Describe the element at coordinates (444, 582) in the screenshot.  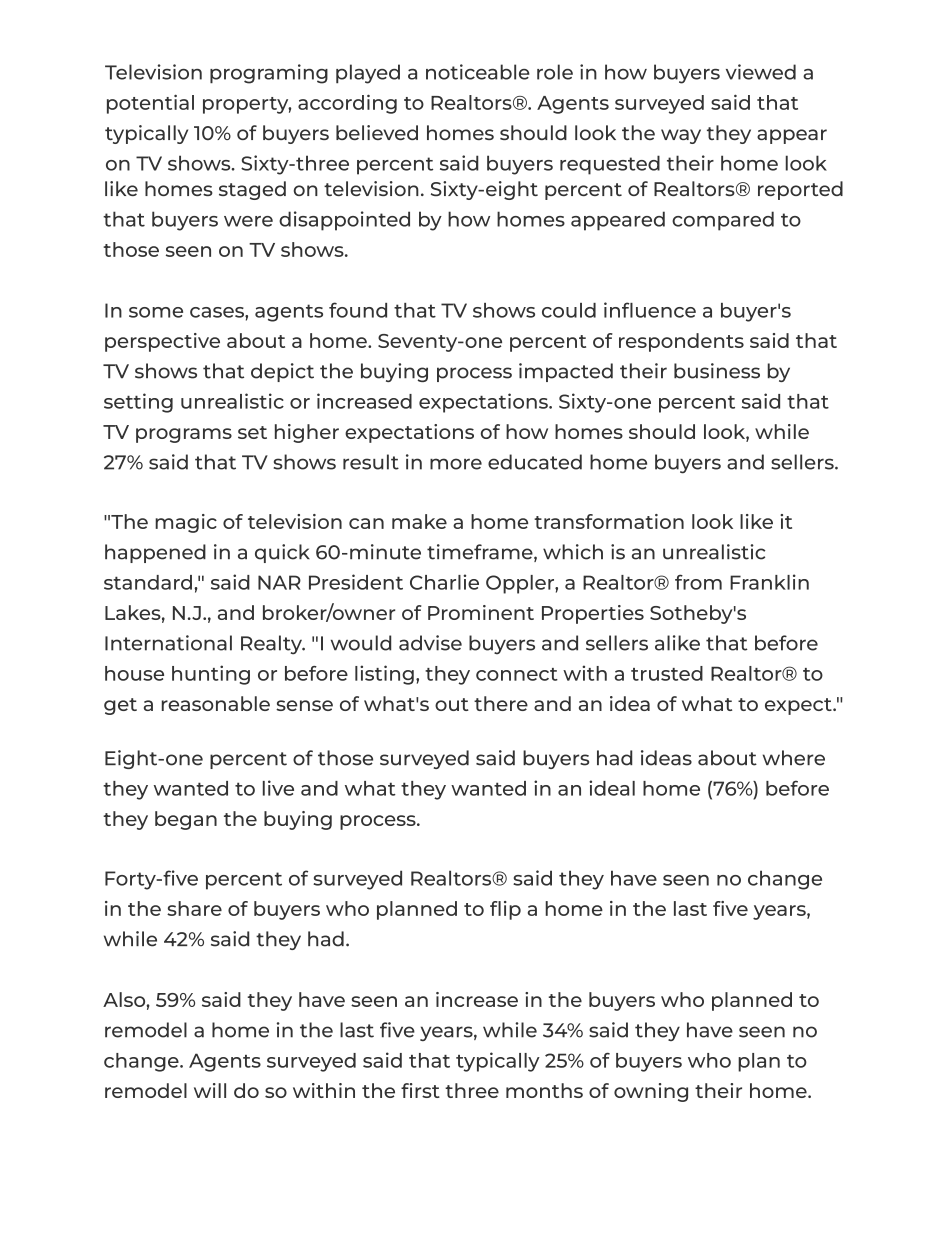
I see `Charlie` at that location.
